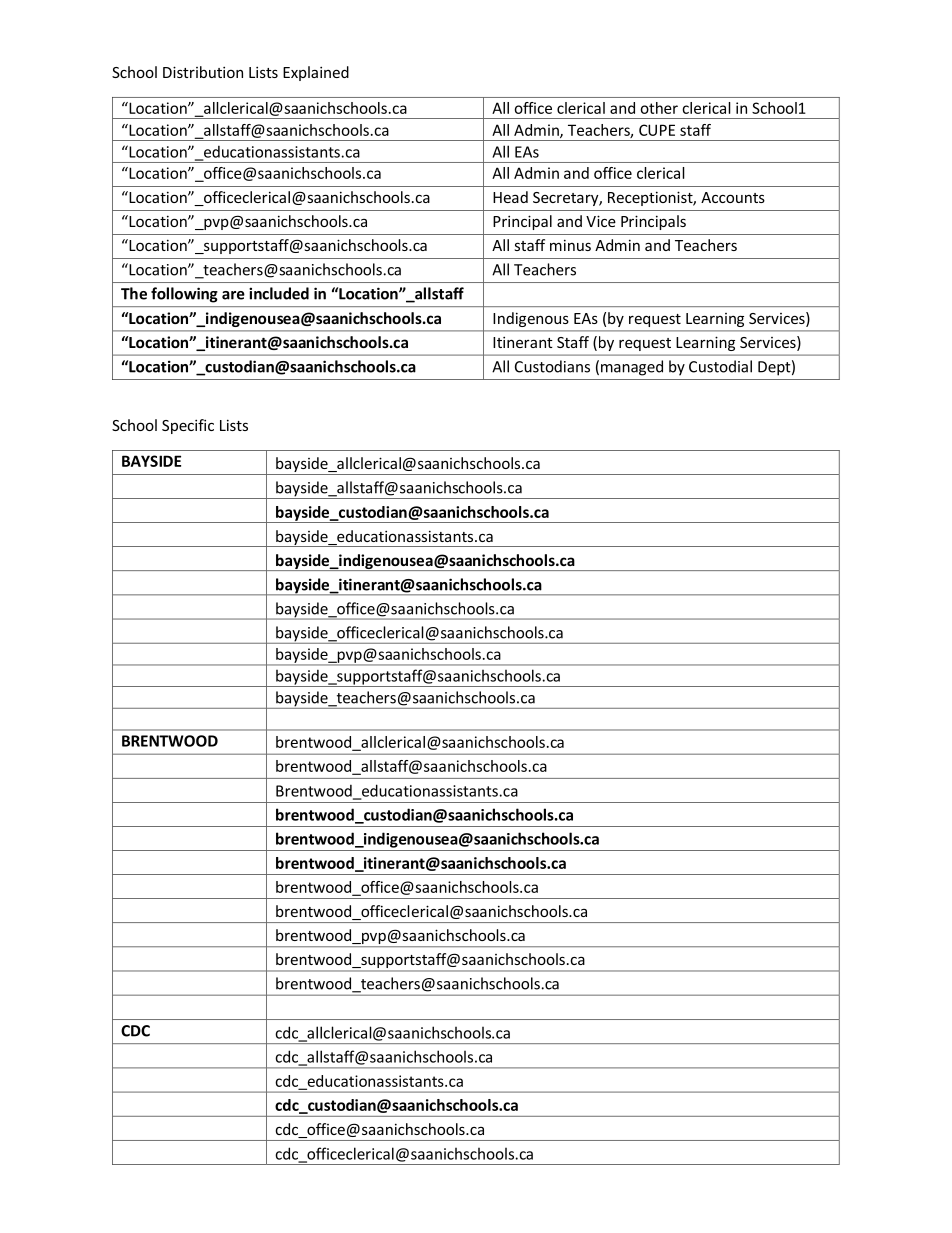 This image has width=952, height=1233. I want to click on managed, so click(632, 368).
